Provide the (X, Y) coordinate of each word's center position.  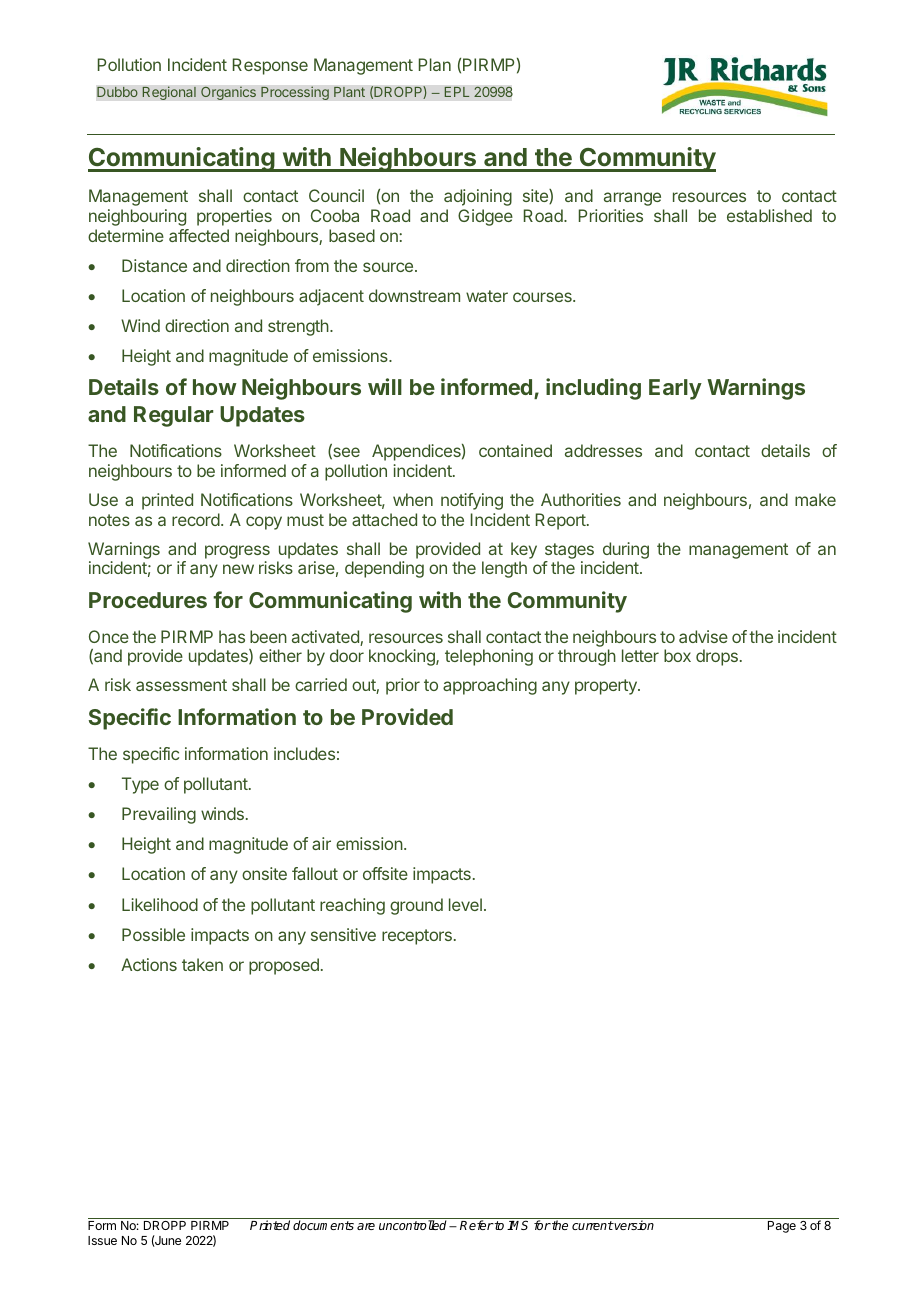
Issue (102, 1240)
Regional (169, 93)
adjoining (478, 197)
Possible (153, 934)
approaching (490, 686)
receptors (417, 937)
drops (717, 657)
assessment (181, 685)
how (215, 387)
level (465, 904)
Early (675, 389)
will (385, 386)
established (769, 215)
